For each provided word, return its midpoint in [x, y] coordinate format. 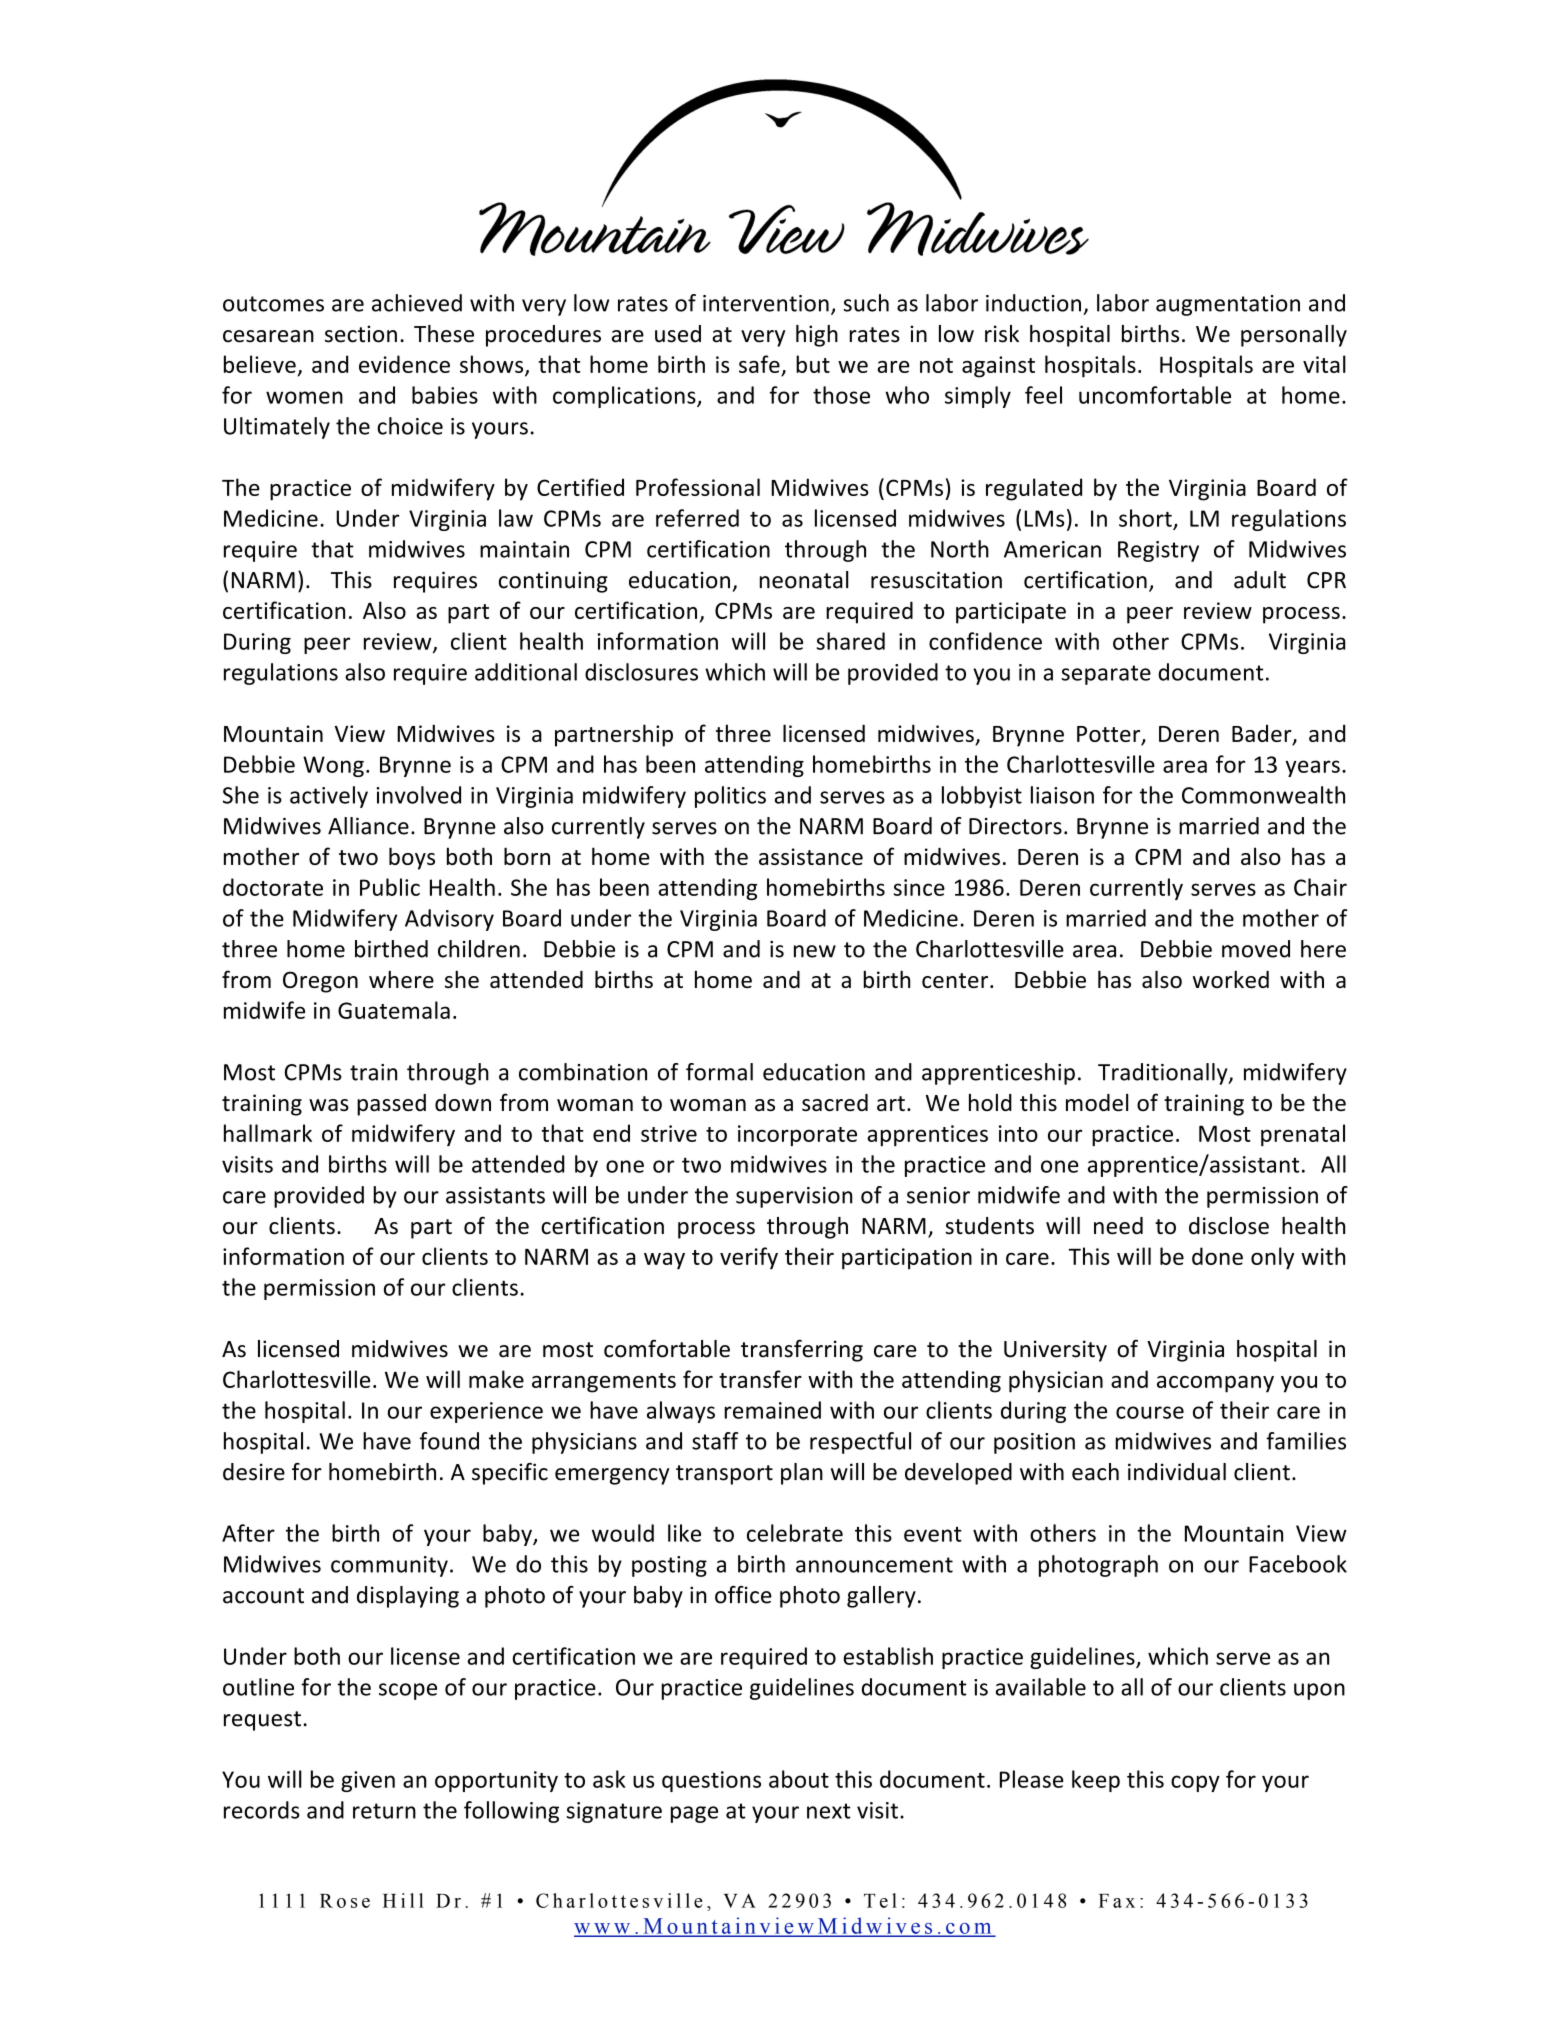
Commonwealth [1263, 795]
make [496, 1379]
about [799, 1779]
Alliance [368, 826]
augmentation [1228, 305]
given [368, 1781]
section [361, 334]
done [1217, 1256]
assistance [811, 856]
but [813, 364]
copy [1195, 1783]
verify [749, 1258]
